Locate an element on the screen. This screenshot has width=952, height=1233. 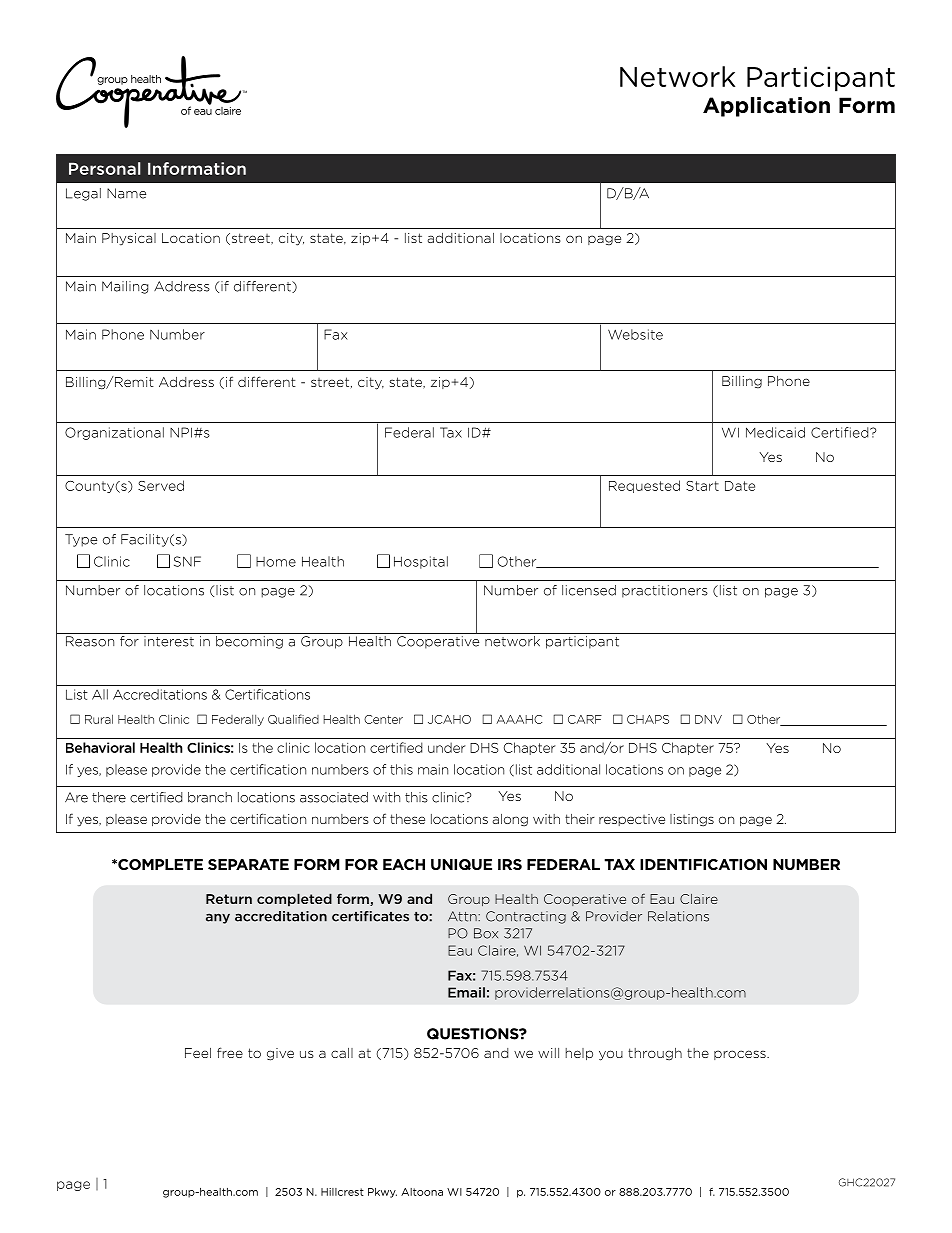
under is located at coordinates (447, 747).
